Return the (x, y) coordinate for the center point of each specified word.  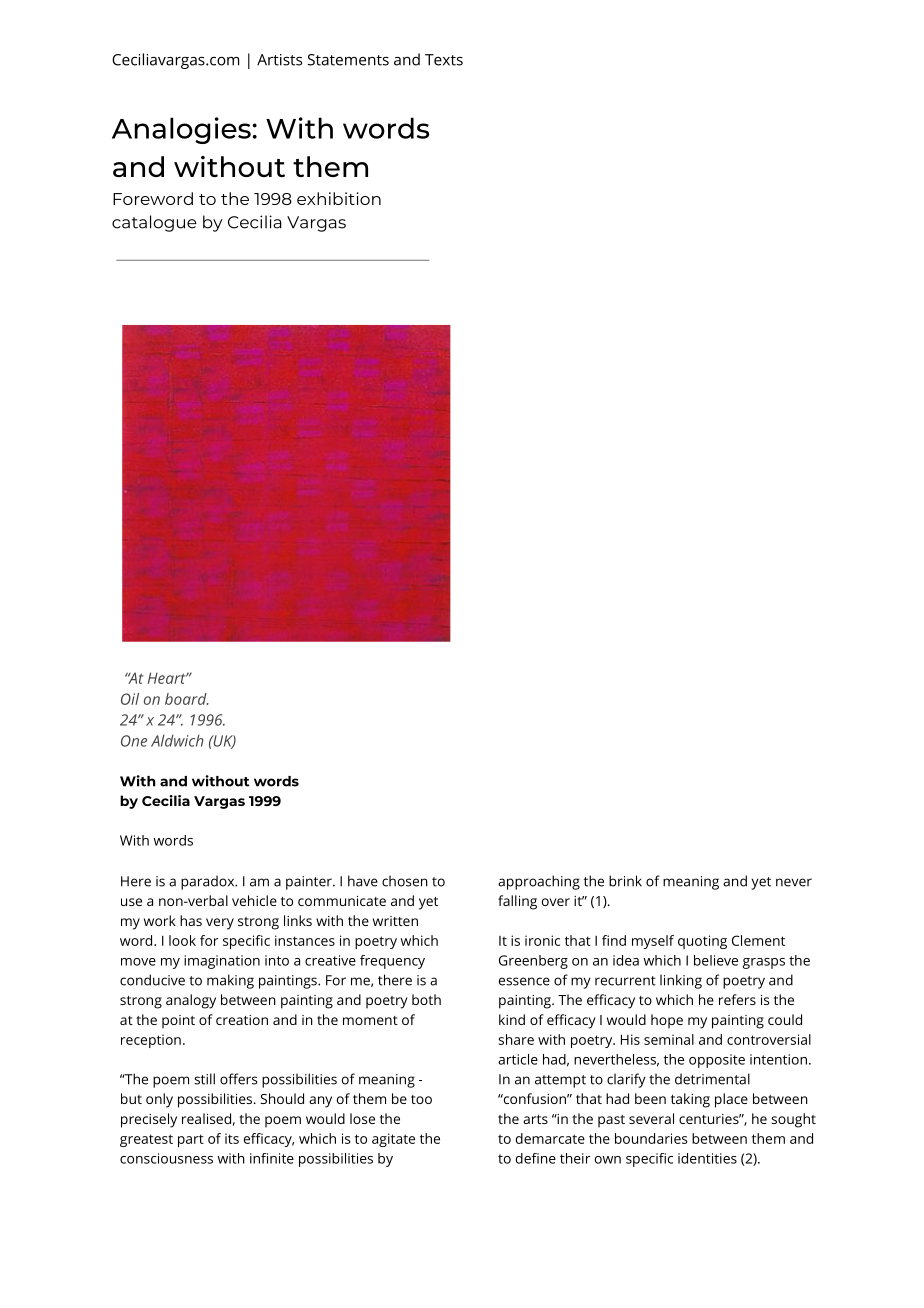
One (134, 741)
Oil (130, 699)
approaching (539, 882)
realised (206, 1118)
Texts (444, 60)
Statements (348, 60)
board (187, 699)
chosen (405, 881)
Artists (279, 60)
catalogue (154, 223)
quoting (702, 942)
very (220, 924)
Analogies (181, 130)
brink (625, 881)
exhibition (339, 198)
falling (517, 902)
